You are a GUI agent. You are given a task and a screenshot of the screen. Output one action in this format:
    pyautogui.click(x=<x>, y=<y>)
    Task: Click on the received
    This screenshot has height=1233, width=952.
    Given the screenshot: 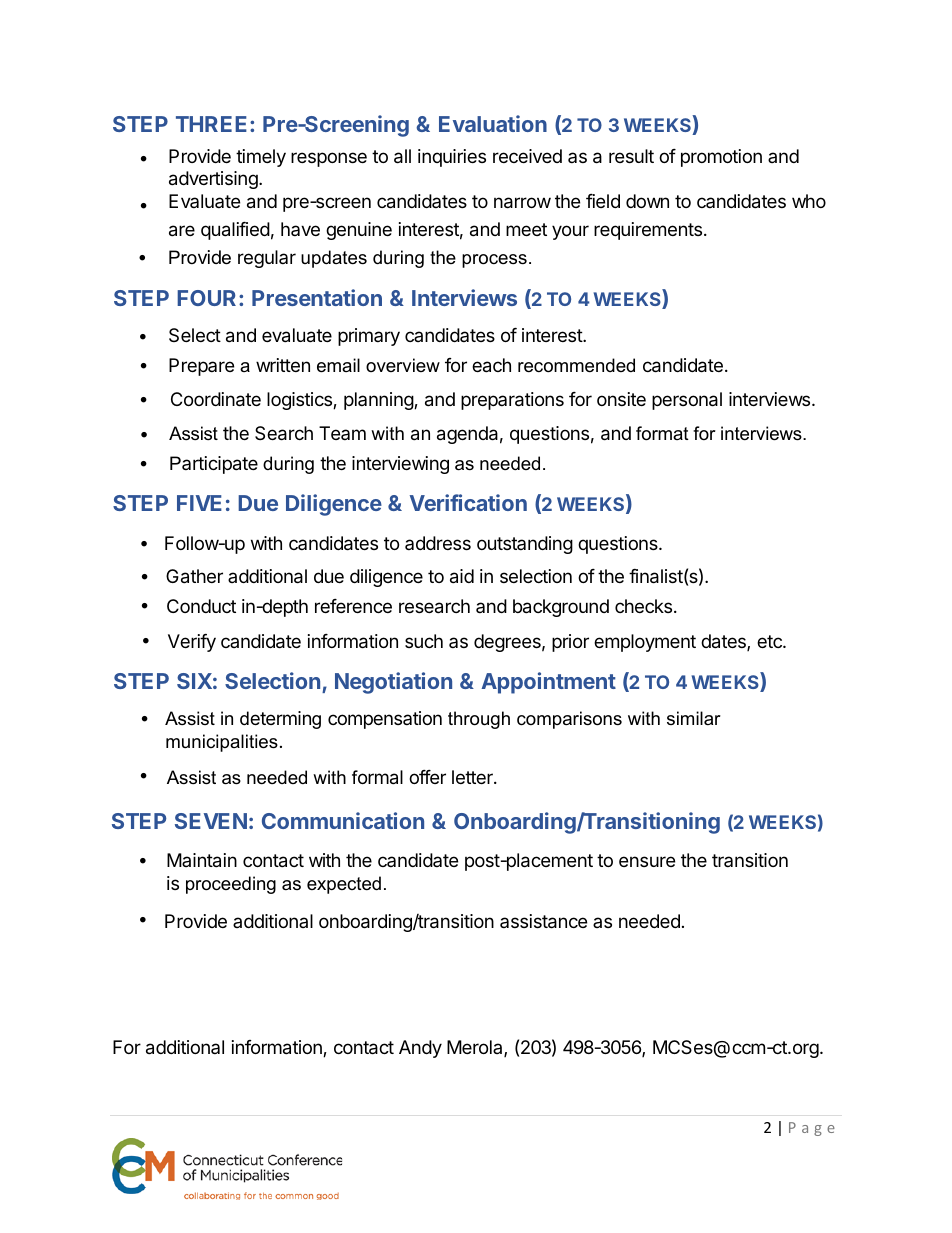 What is the action you would take?
    pyautogui.click(x=527, y=156)
